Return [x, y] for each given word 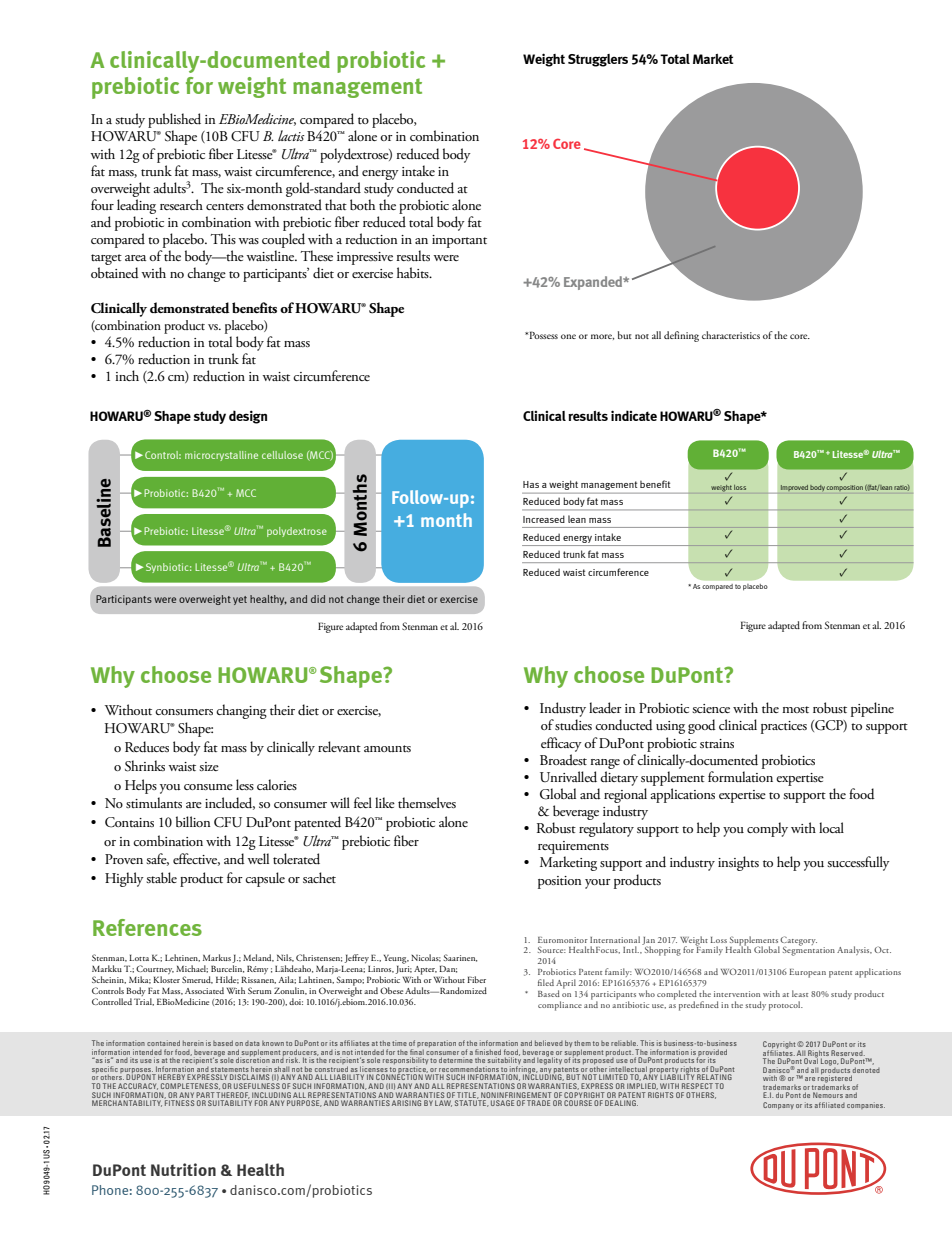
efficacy [561, 744]
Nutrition [183, 1169]
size [209, 766]
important [459, 241]
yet [240, 600]
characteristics [731, 335]
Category [798, 942]
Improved [794, 488]
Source [552, 949]
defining [681, 336]
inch [127, 375]
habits [414, 272]
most [795, 709]
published [174, 122]
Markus [217, 957]
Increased [544, 519]
